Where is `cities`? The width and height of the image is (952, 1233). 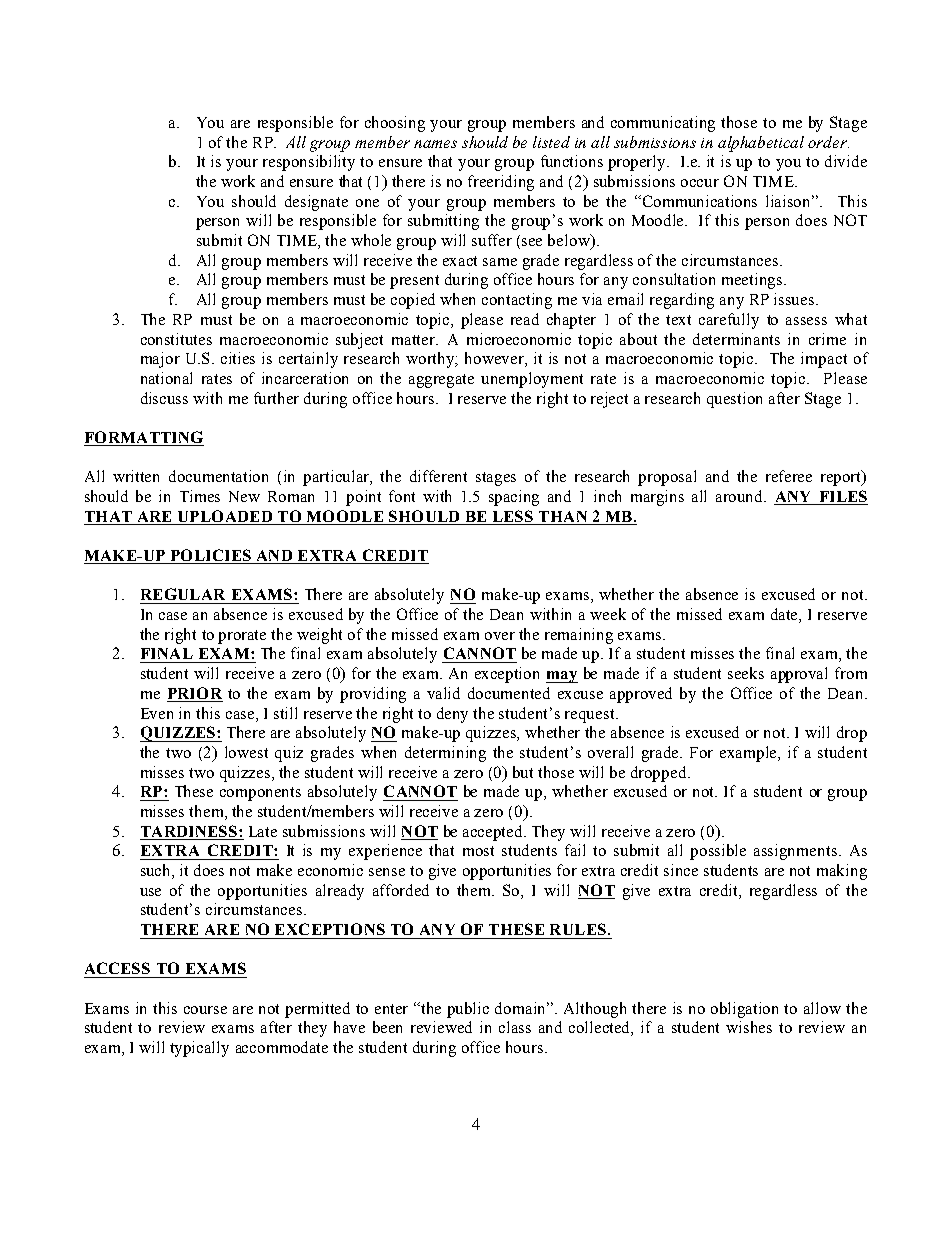 cities is located at coordinates (238, 358).
